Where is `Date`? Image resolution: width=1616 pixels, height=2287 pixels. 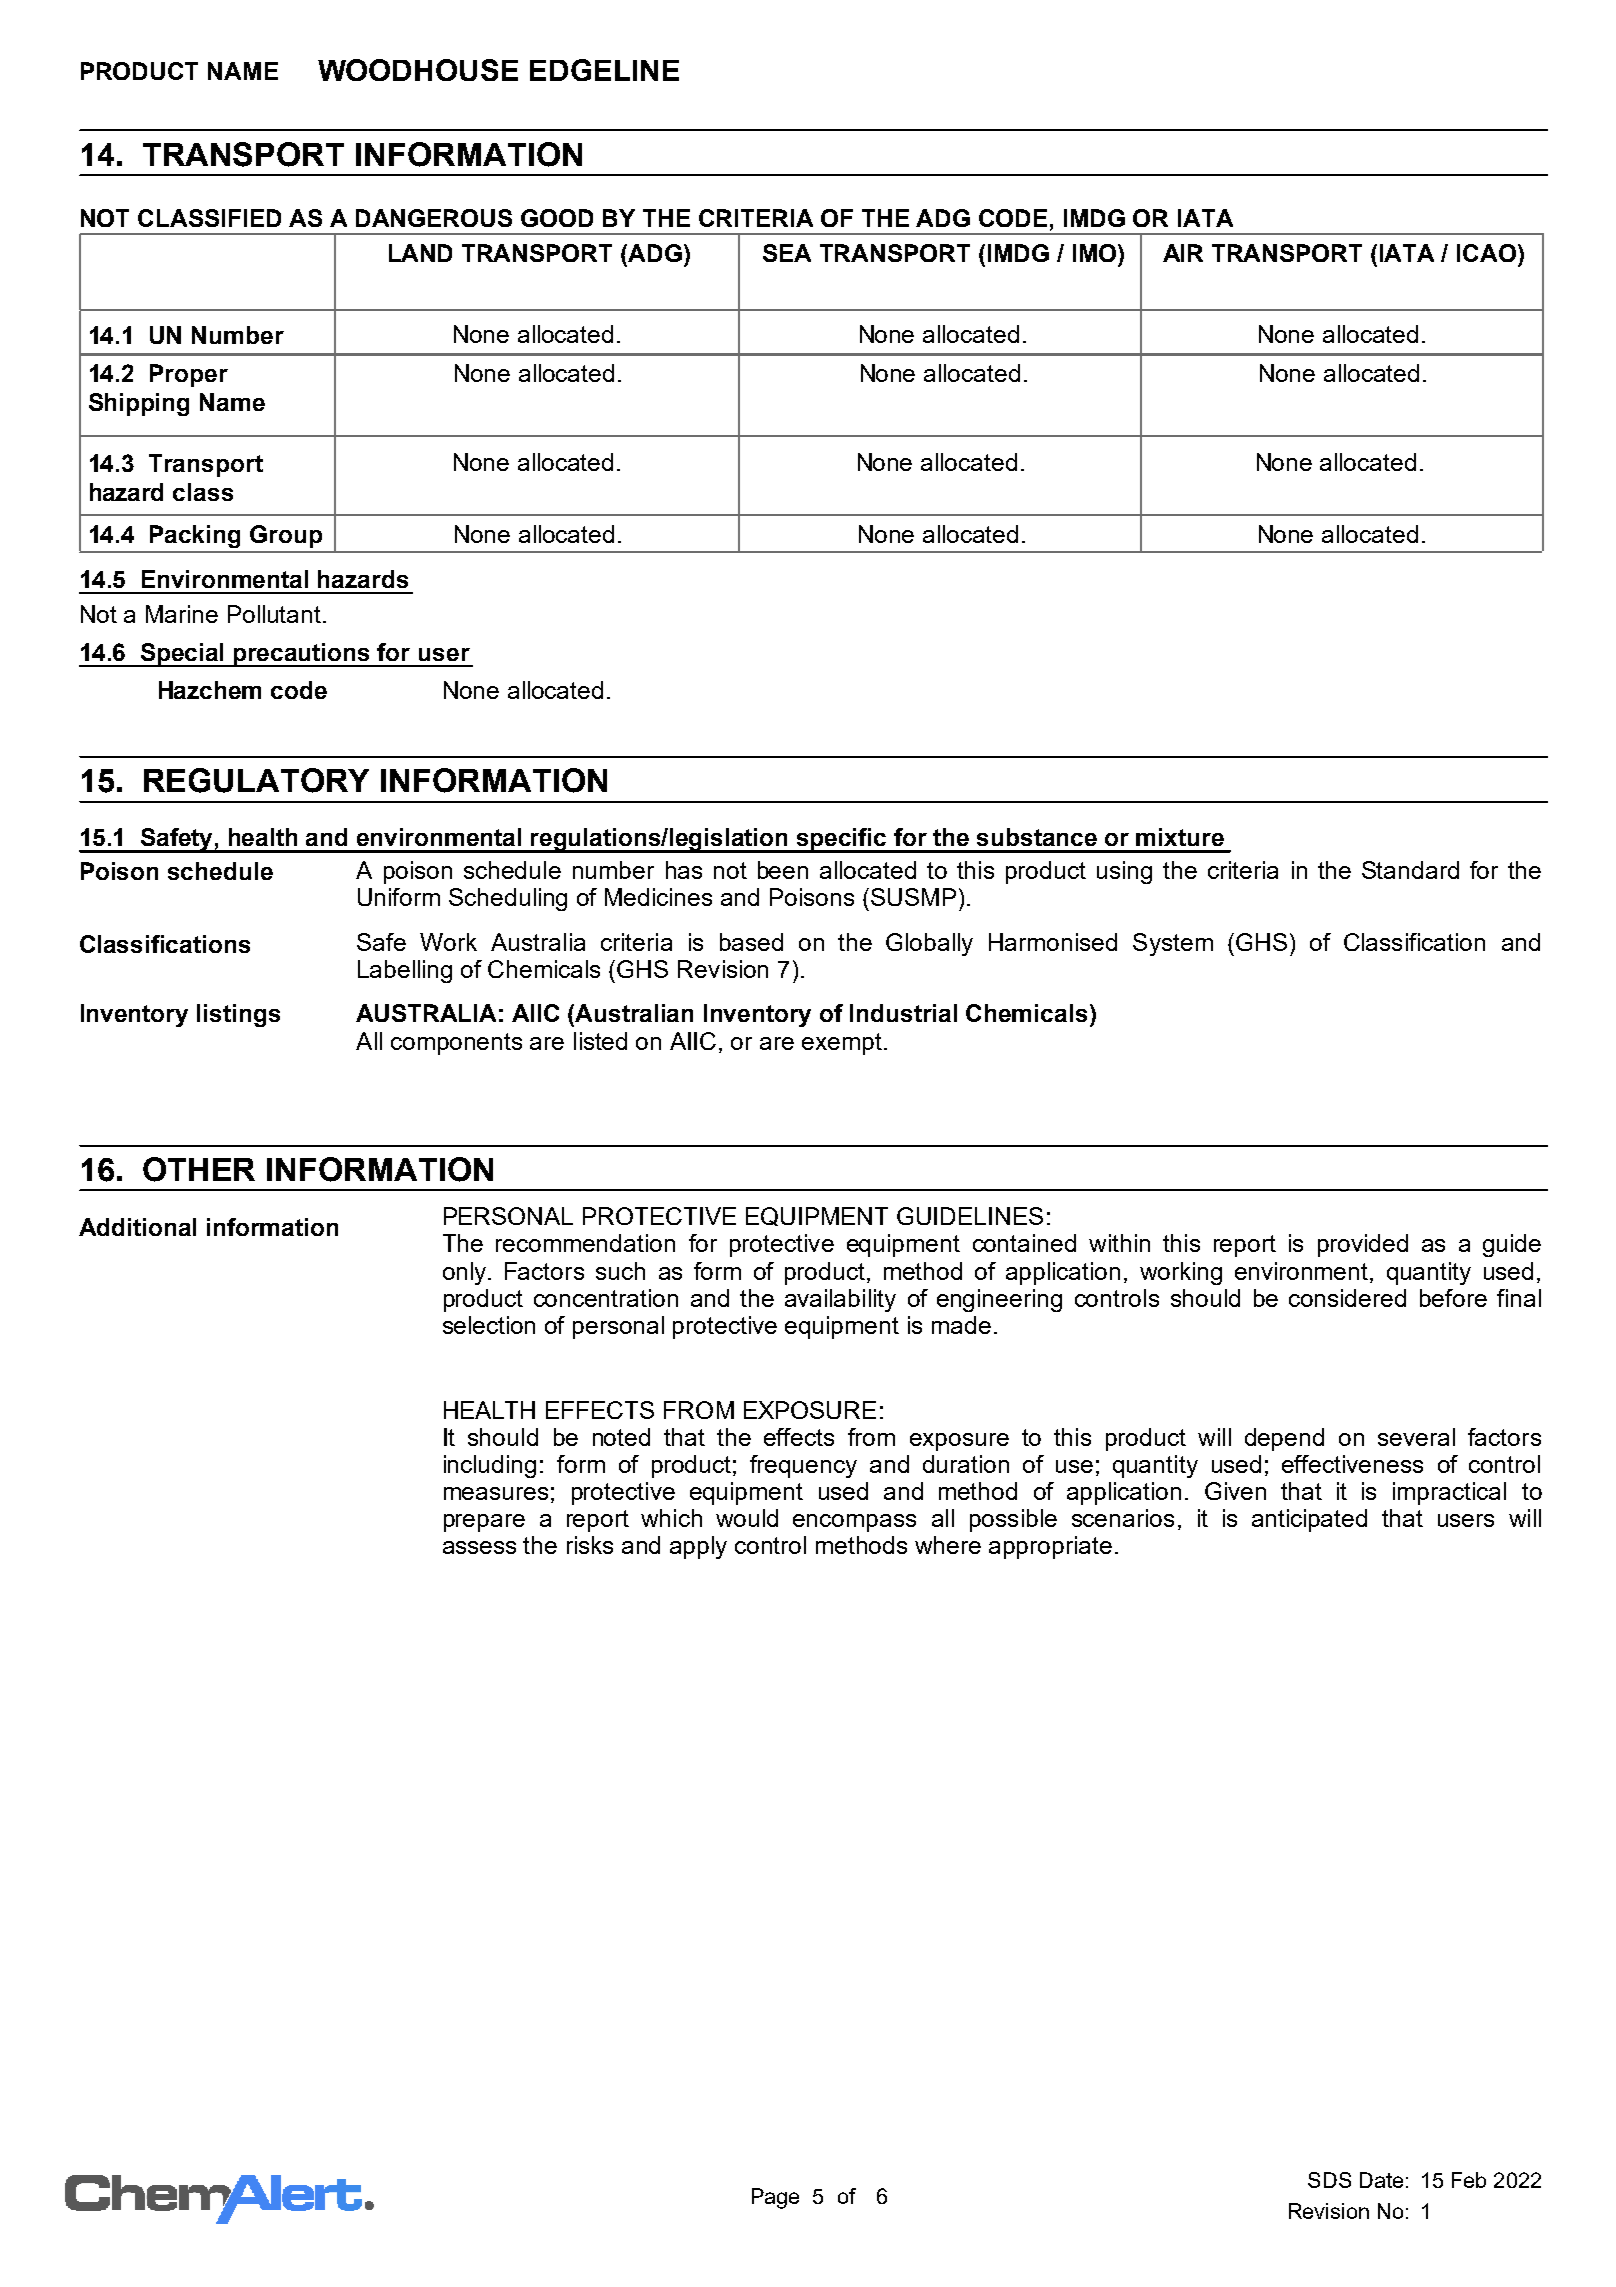 Date is located at coordinates (1381, 2180).
